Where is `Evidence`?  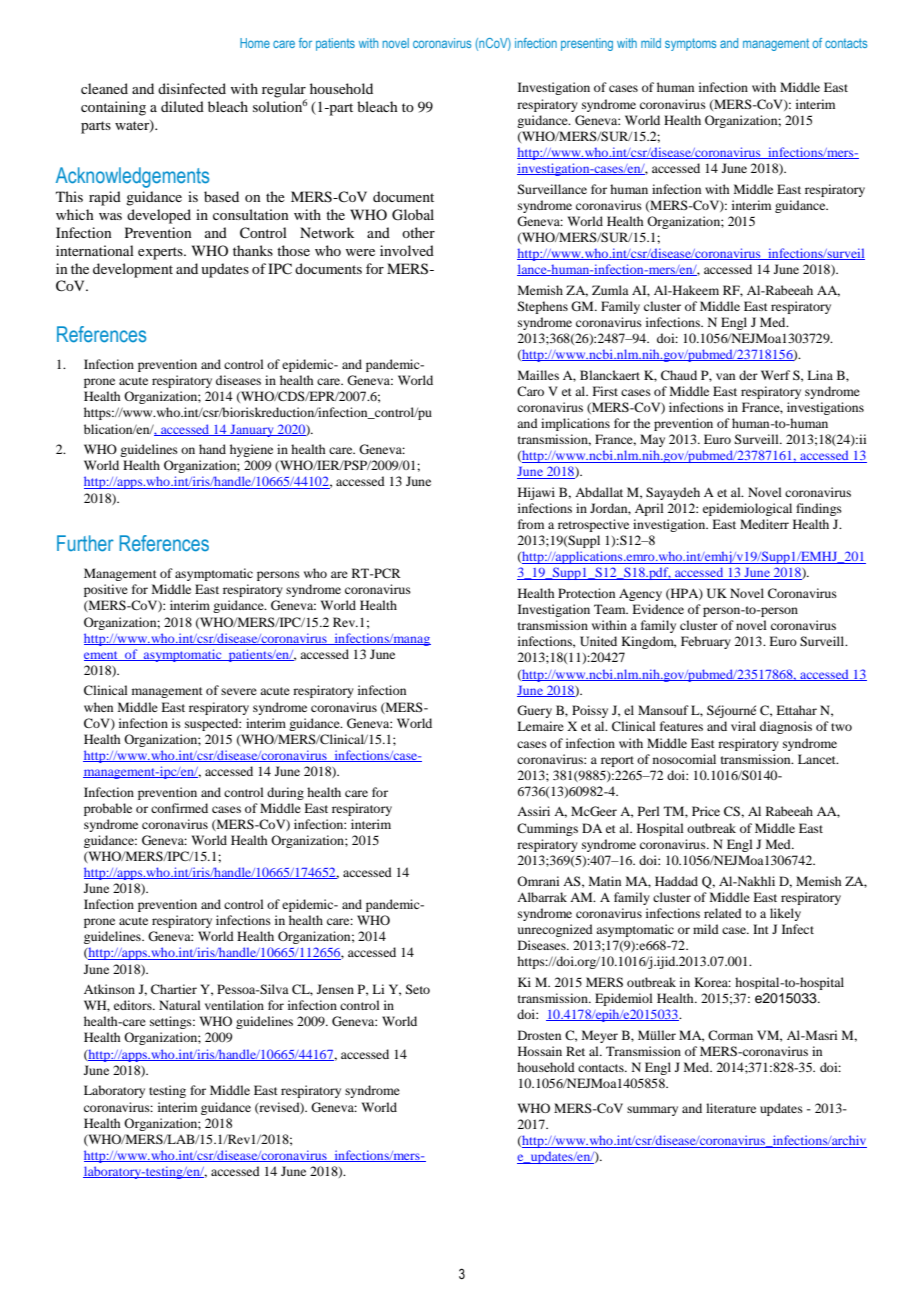
Evidence is located at coordinates (658, 609).
